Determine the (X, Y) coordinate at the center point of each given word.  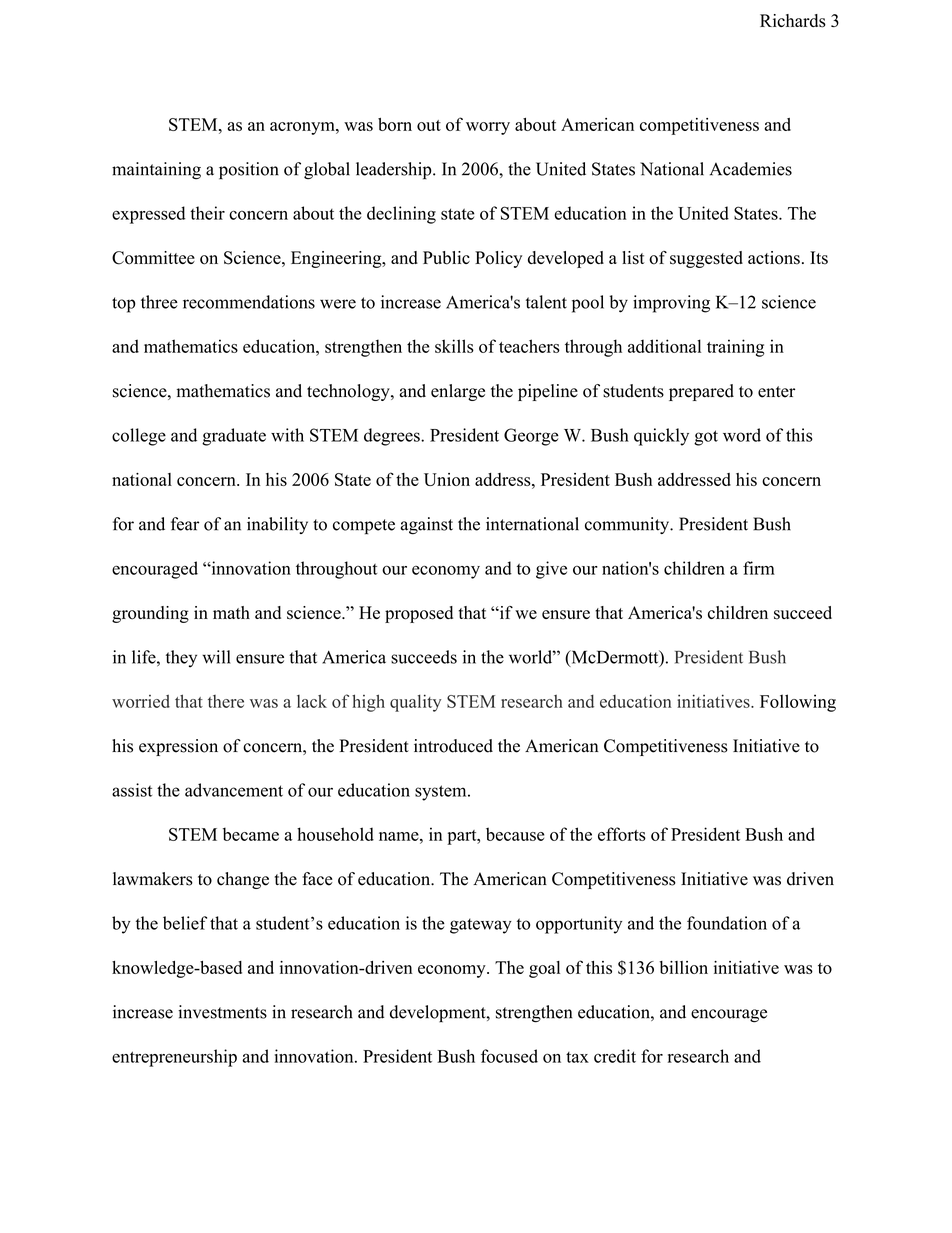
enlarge (458, 392)
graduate (234, 437)
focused (509, 1056)
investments (222, 1012)
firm (759, 568)
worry (488, 128)
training (736, 348)
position (249, 171)
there (226, 701)
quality (415, 703)
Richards (793, 21)
